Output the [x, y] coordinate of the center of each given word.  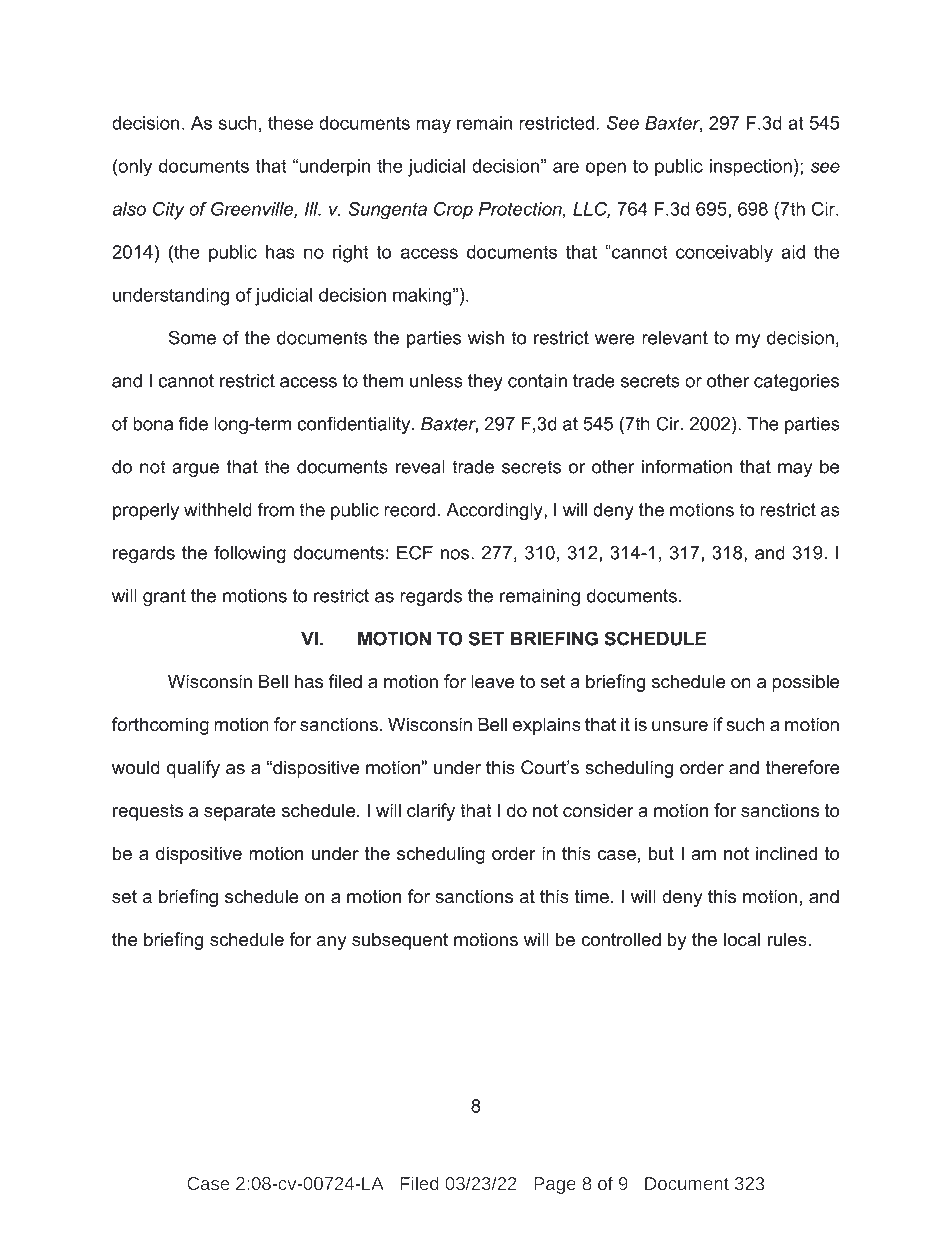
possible [805, 683]
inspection [751, 168]
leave [492, 681]
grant [164, 598]
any [332, 943]
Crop [453, 211]
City [169, 211]
